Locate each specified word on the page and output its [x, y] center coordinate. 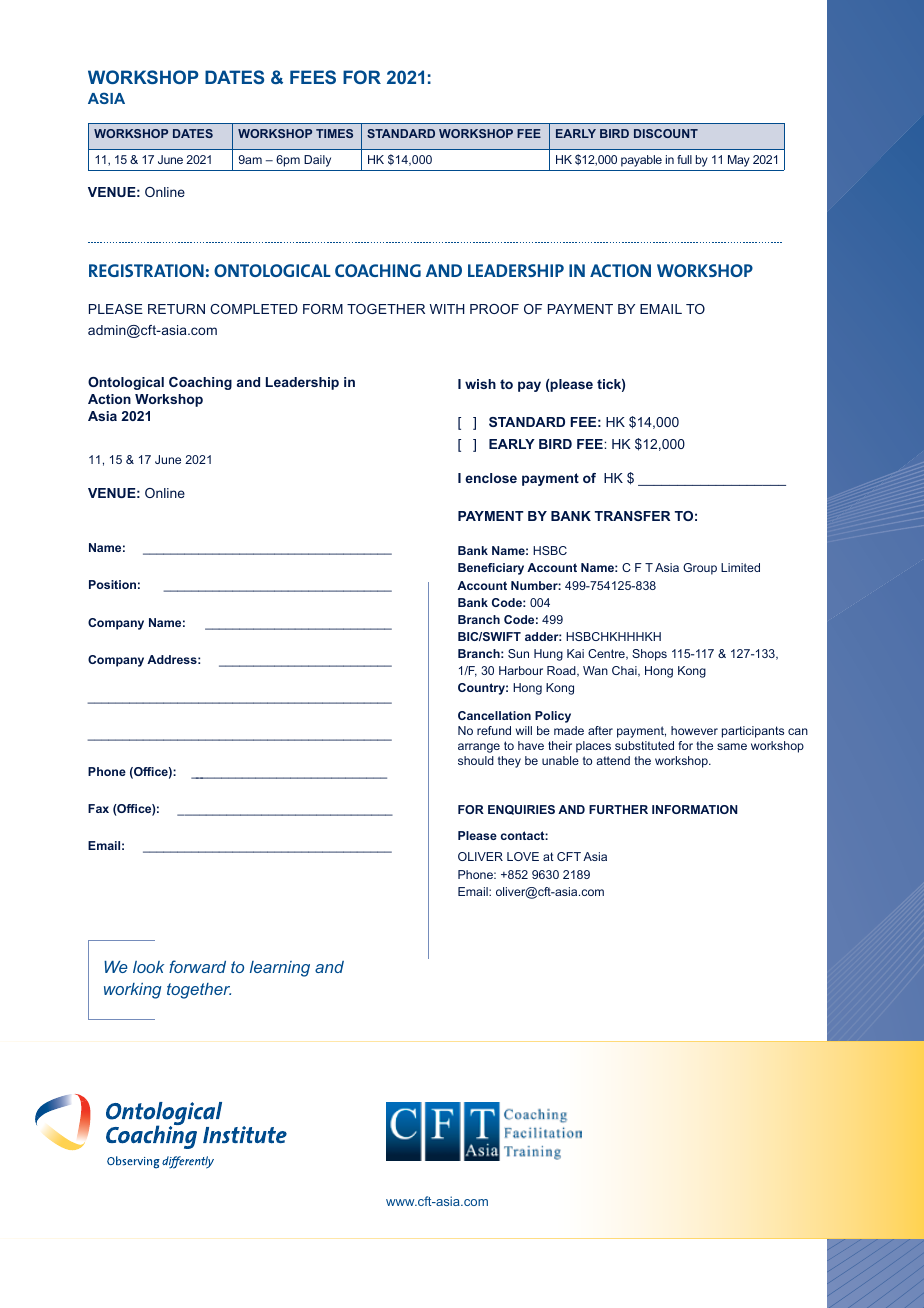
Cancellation [494, 715]
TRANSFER [632, 516]
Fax [98, 808]
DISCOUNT [666, 133]
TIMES [334, 133]
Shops [649, 655]
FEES [313, 77]
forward [197, 966]
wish [480, 384]
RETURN [176, 309]
